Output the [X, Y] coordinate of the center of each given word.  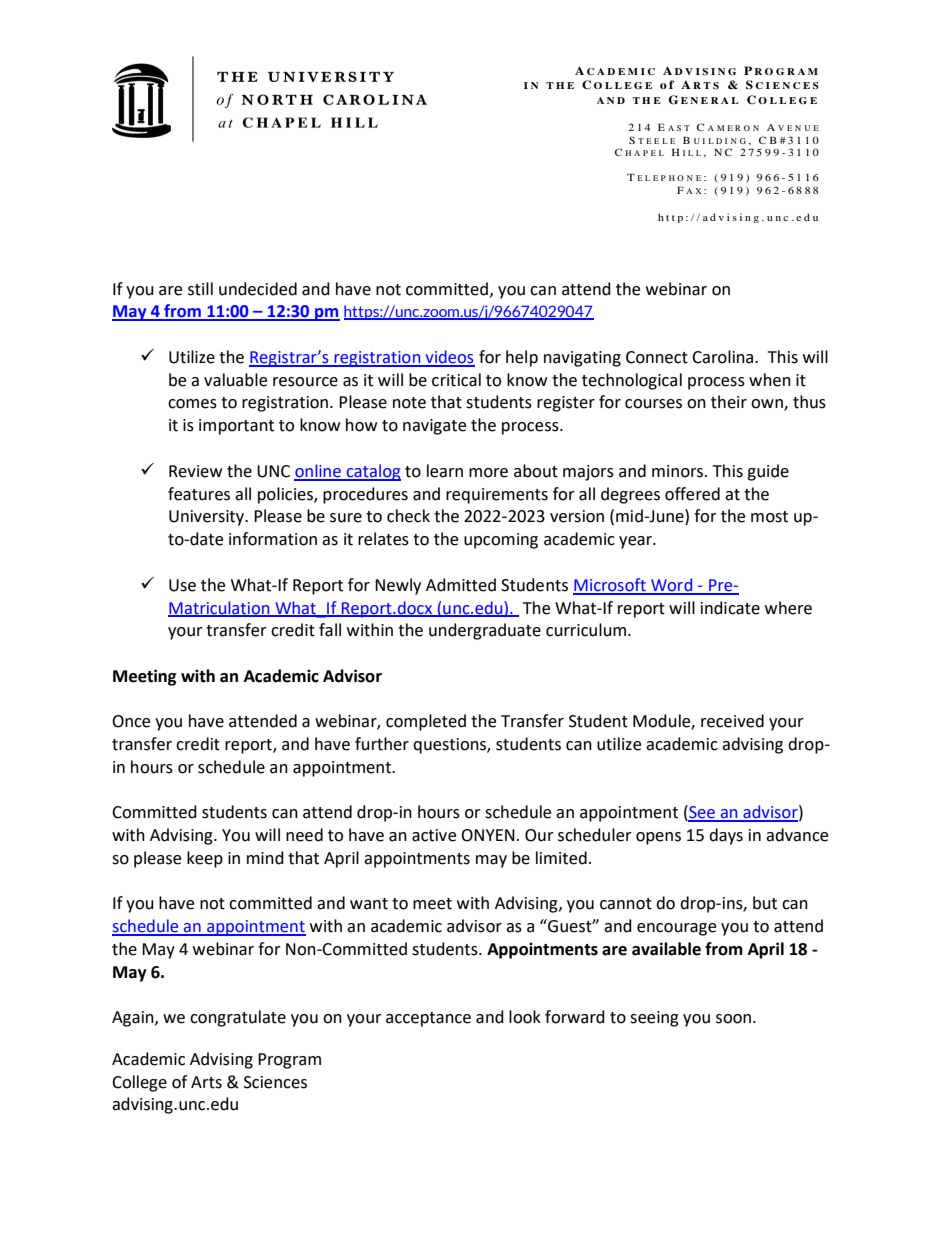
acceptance [428, 1019]
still [200, 289]
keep [205, 859]
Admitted [461, 585]
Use [182, 585]
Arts [206, 1082]
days [726, 836]
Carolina [724, 357]
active [434, 835]
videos [449, 358]
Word [672, 586]
